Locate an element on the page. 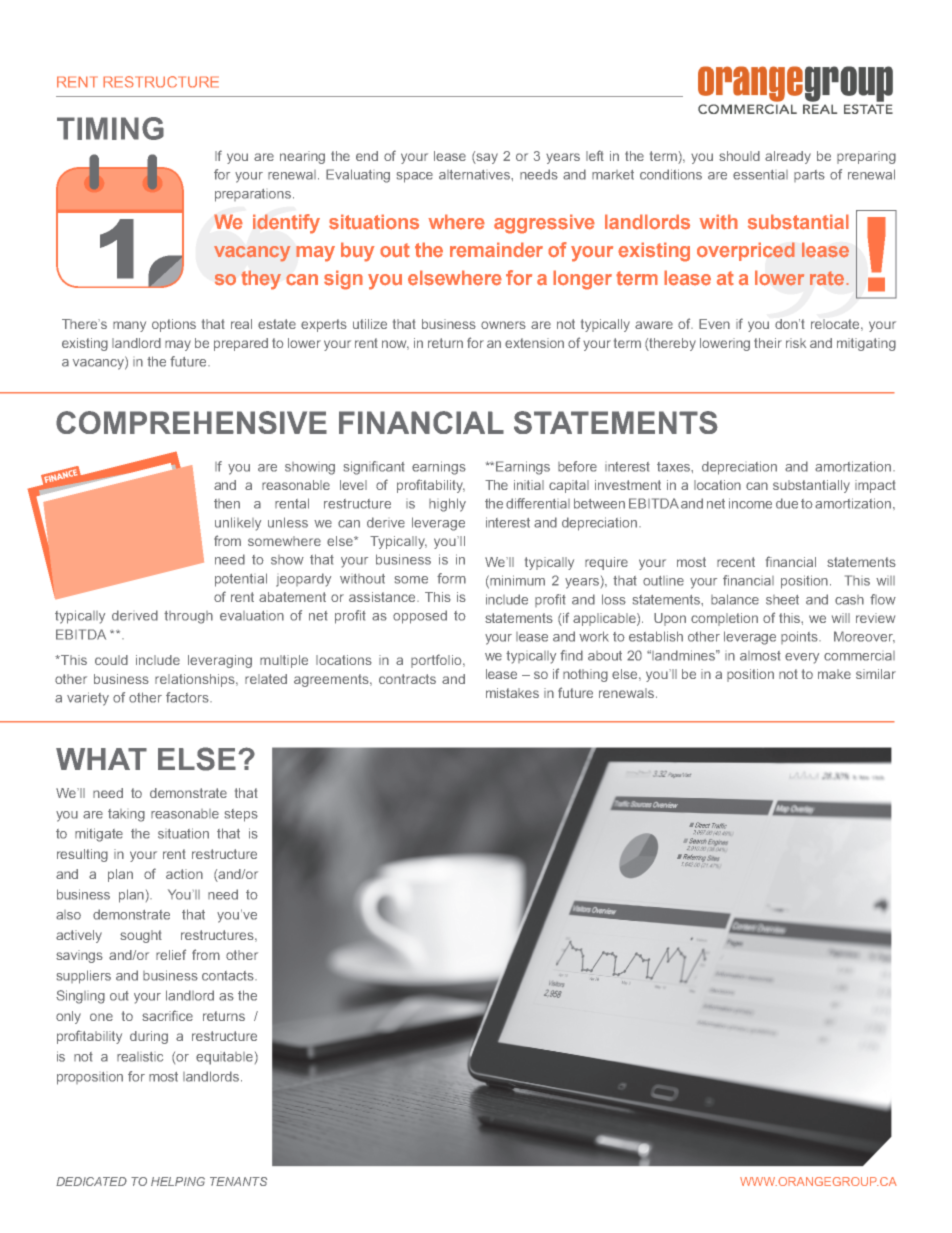 The width and height of the document is (952, 1233). TIMING is located at coordinates (110, 128).
